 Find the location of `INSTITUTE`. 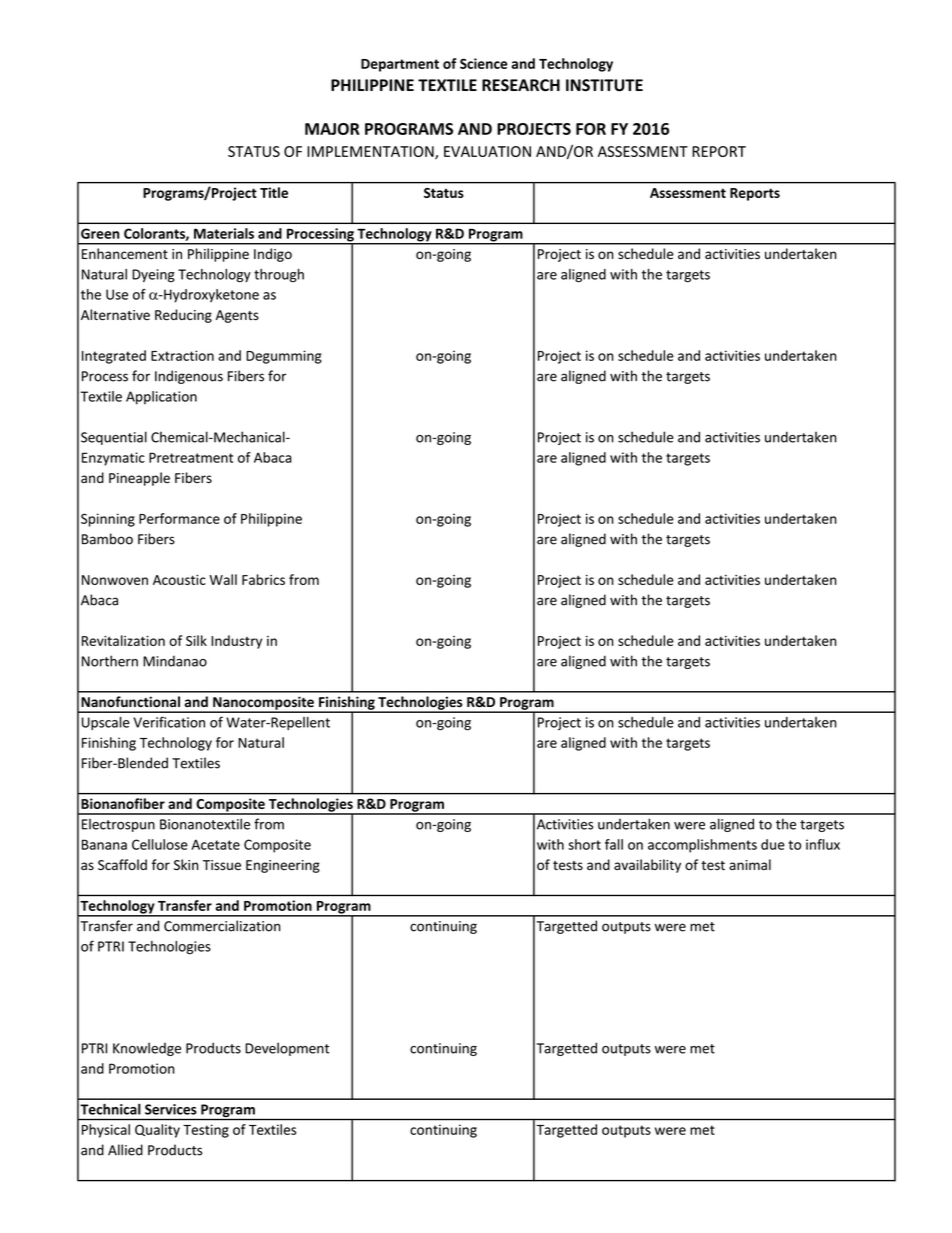

INSTITUTE is located at coordinates (604, 85).
